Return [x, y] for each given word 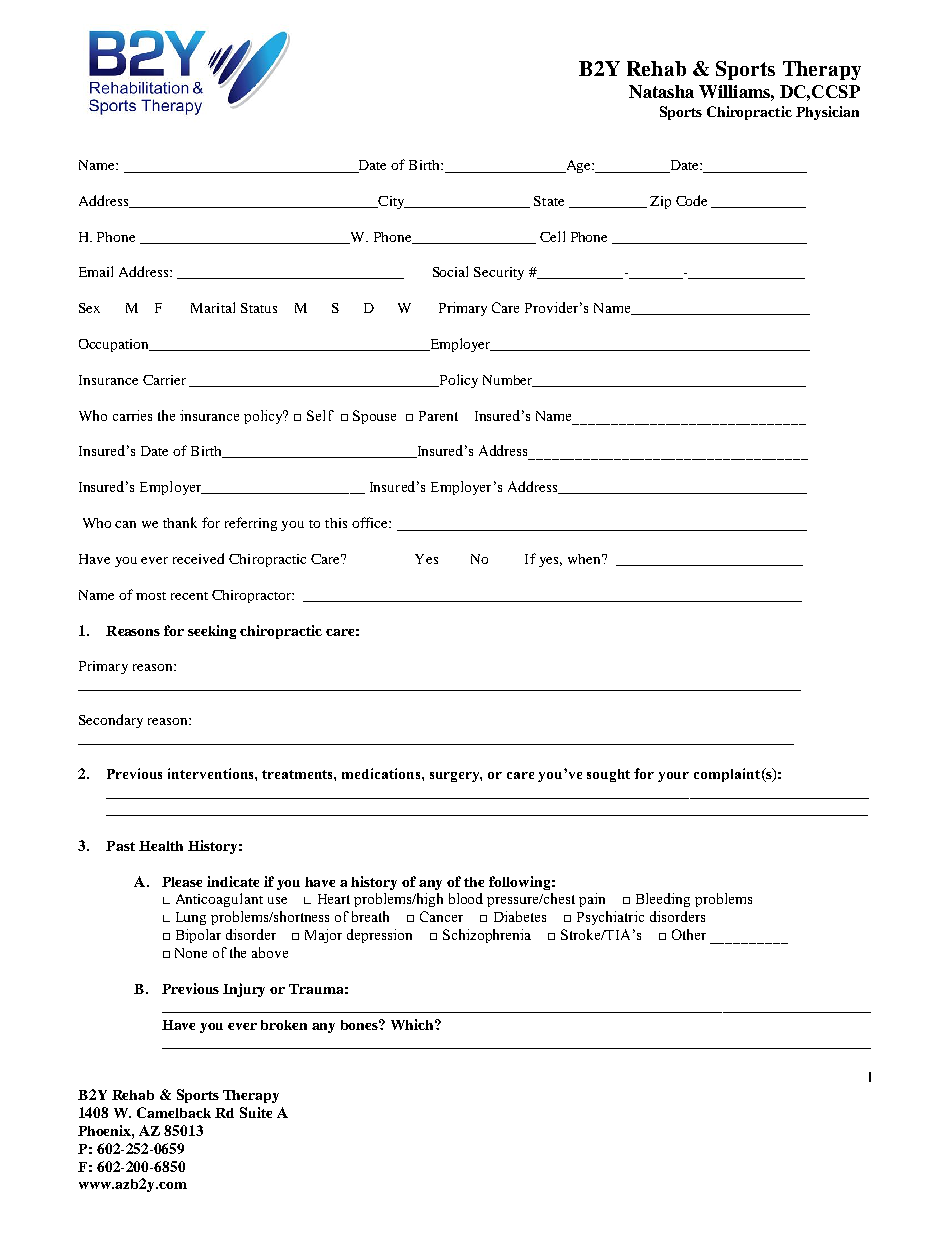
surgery [456, 777]
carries [132, 415]
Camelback [174, 1112]
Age [578, 166]
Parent [438, 416]
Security [499, 273]
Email [96, 271]
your [673, 777]
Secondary [111, 721]
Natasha [661, 91]
